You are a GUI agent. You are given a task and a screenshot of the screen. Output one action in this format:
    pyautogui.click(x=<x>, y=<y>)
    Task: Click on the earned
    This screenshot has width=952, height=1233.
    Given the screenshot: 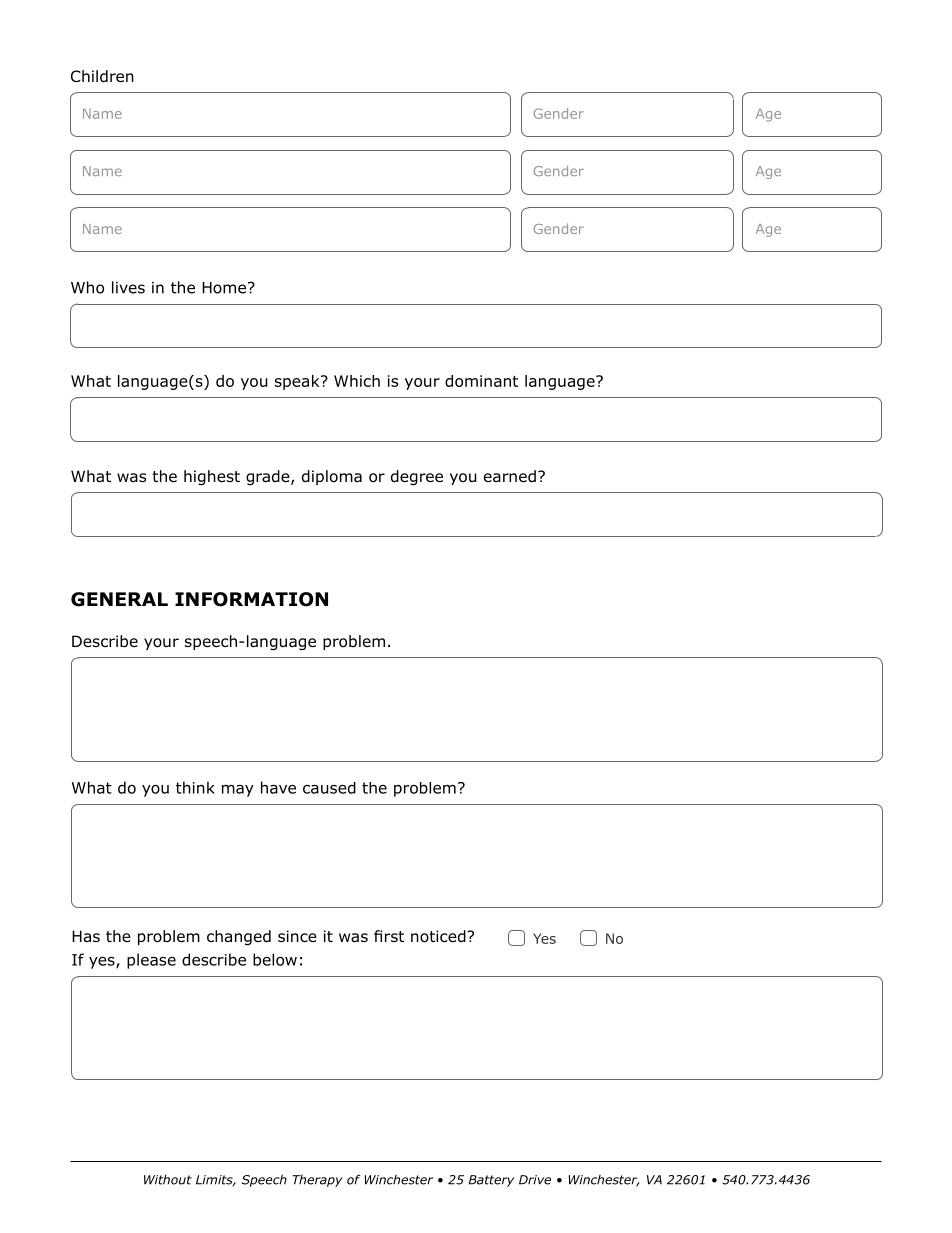 What is the action you would take?
    pyautogui.click(x=510, y=476)
